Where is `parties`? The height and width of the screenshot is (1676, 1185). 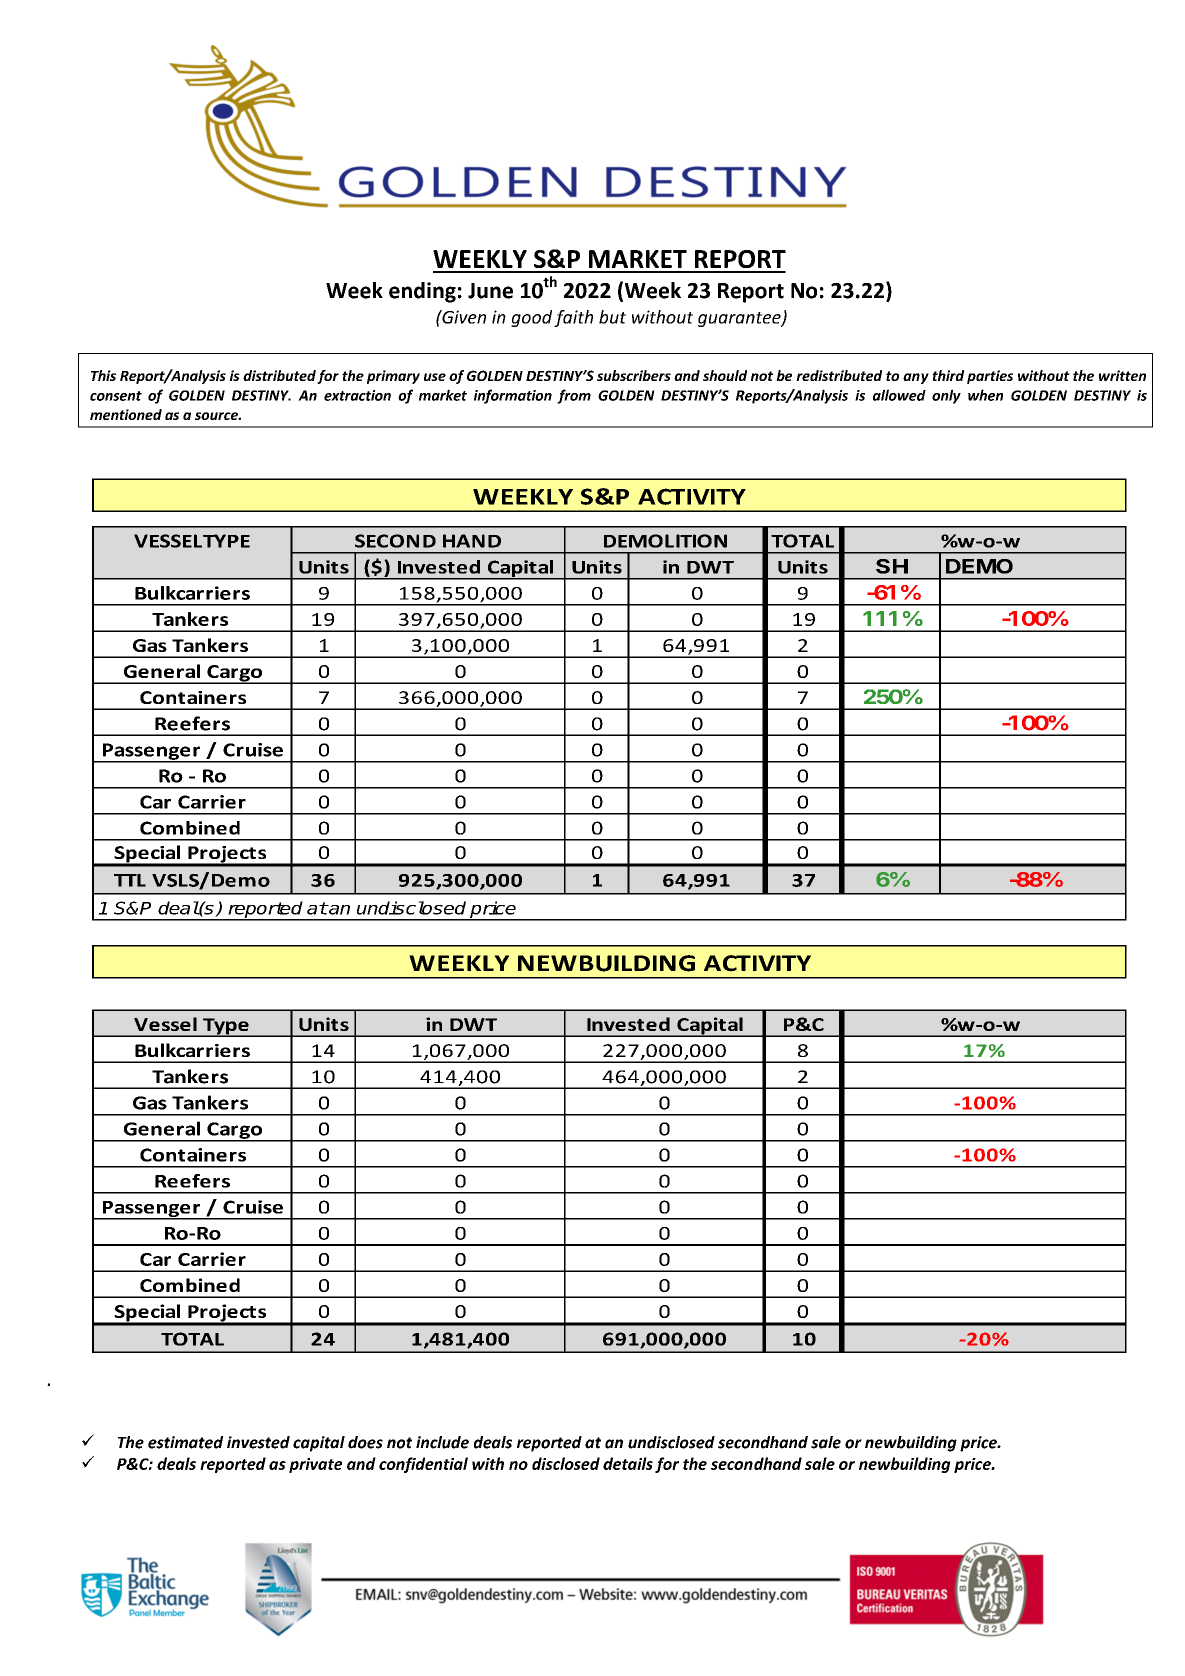
parties is located at coordinates (990, 377).
